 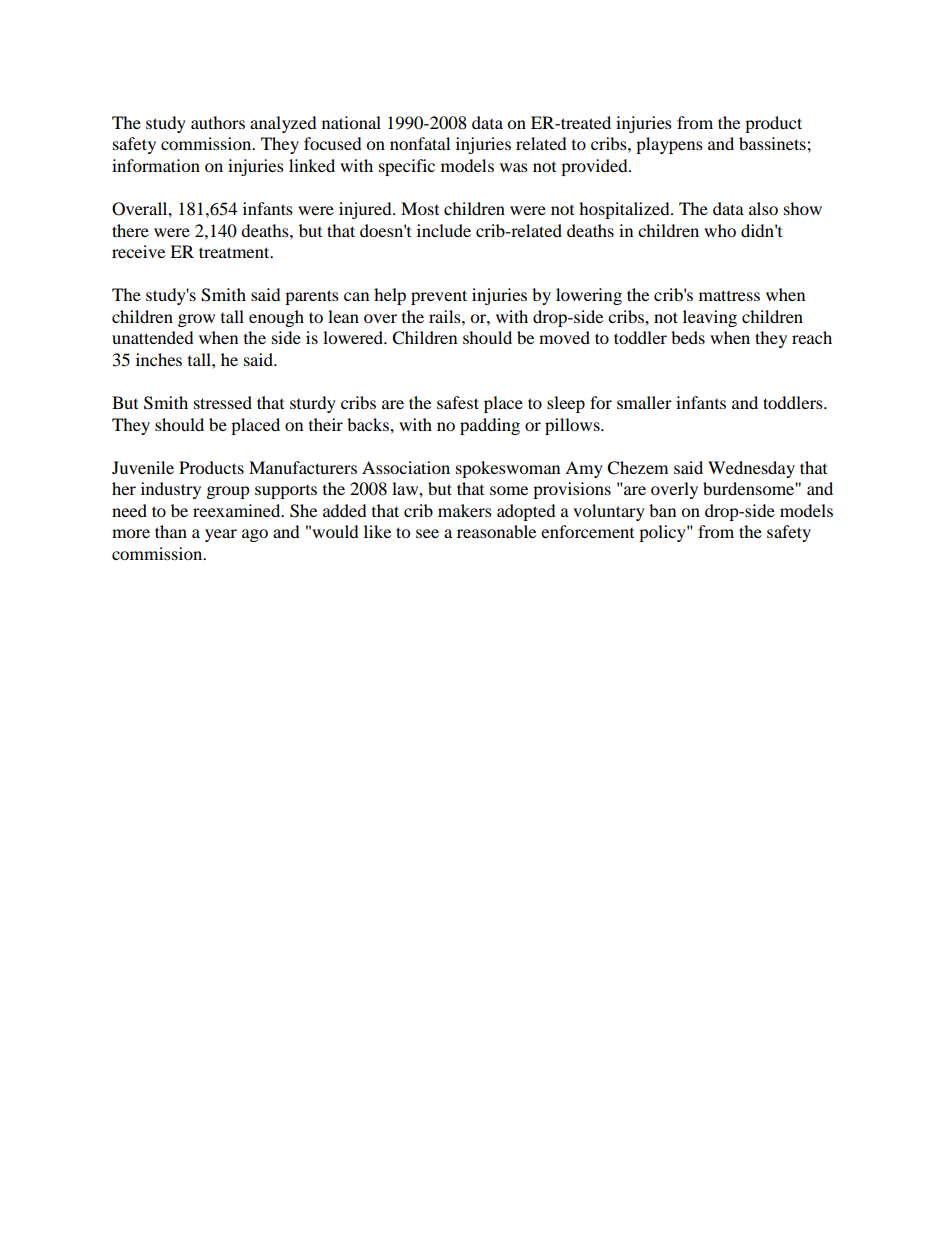 What do you see at coordinates (595, 167) in the image?
I see `provided` at bounding box center [595, 167].
